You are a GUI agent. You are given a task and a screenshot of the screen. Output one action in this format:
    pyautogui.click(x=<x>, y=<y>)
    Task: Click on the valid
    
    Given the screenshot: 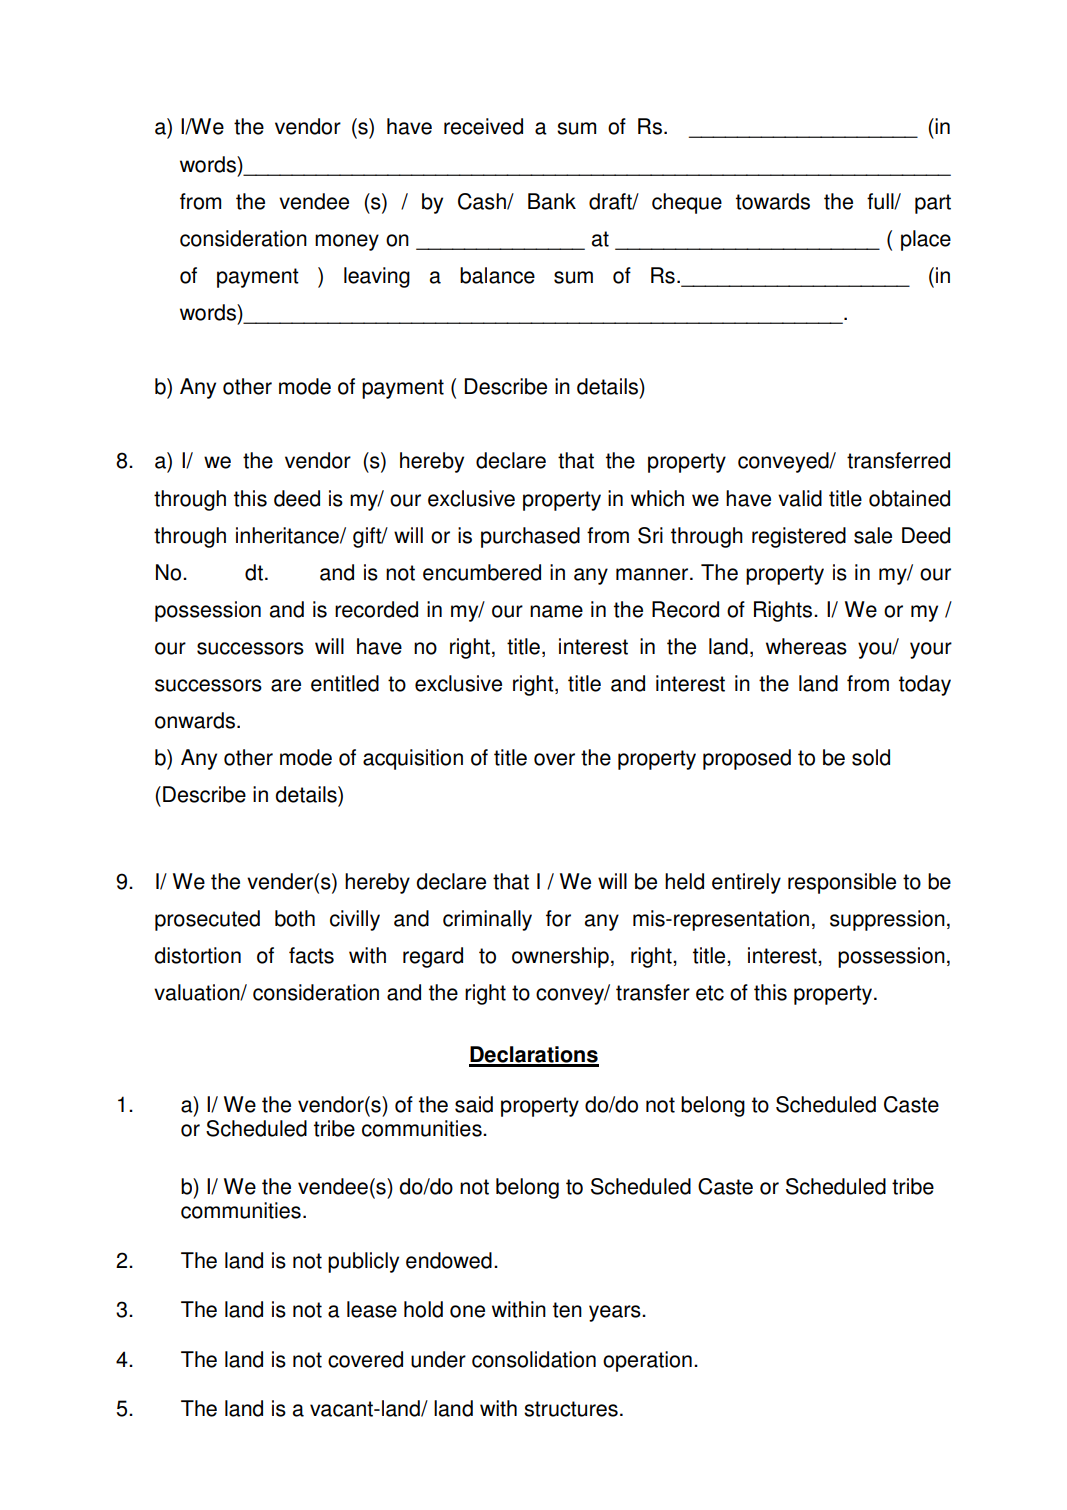 What is the action you would take?
    pyautogui.click(x=800, y=498)
